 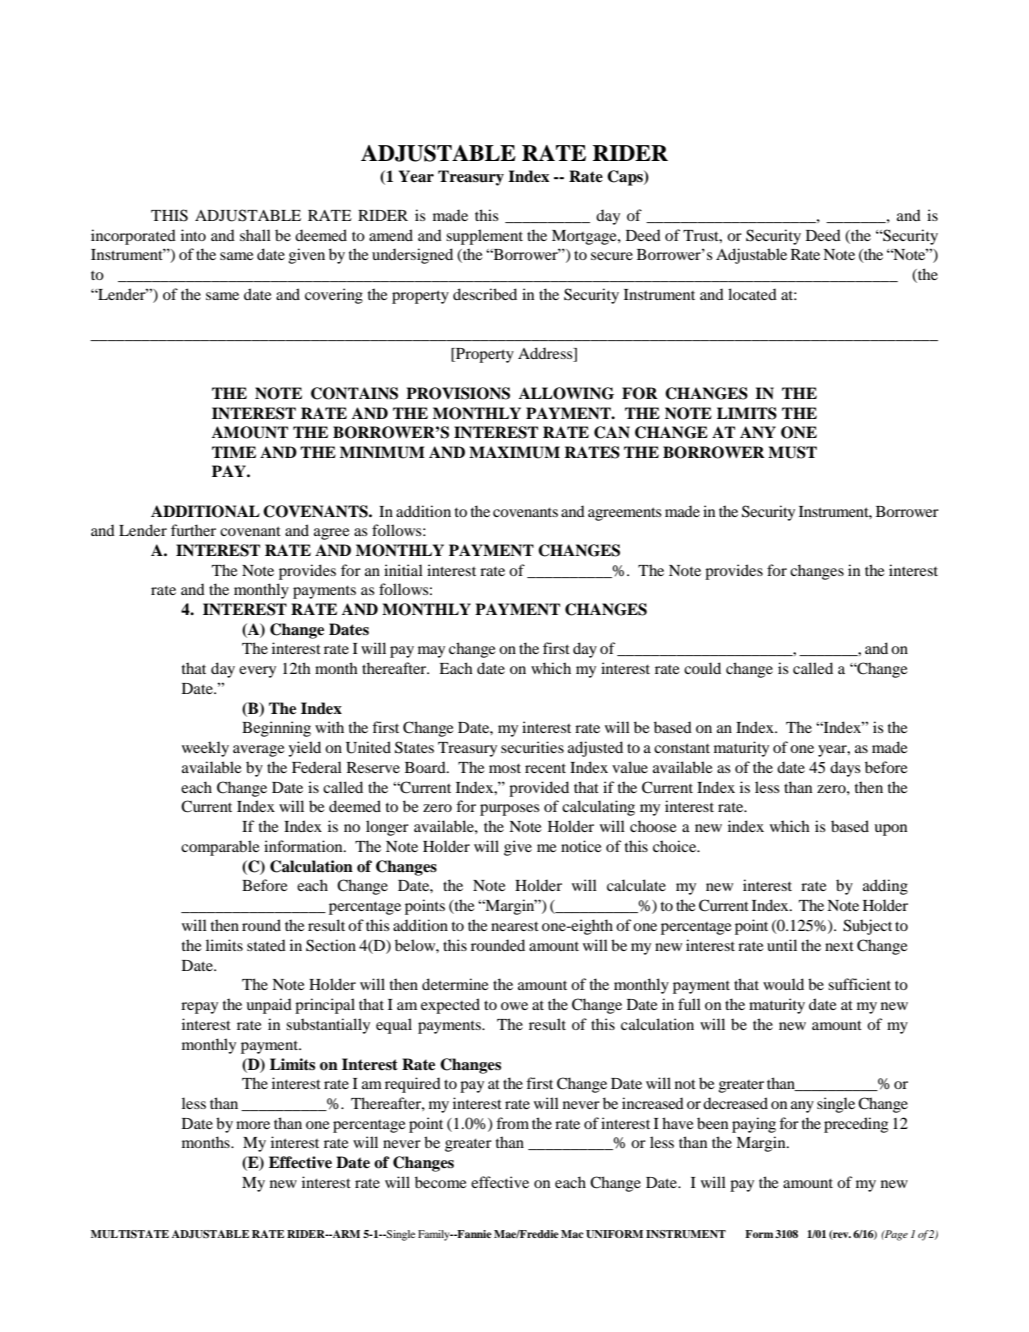 What do you see at coordinates (585, 237) in the image?
I see `Mortgage` at bounding box center [585, 237].
